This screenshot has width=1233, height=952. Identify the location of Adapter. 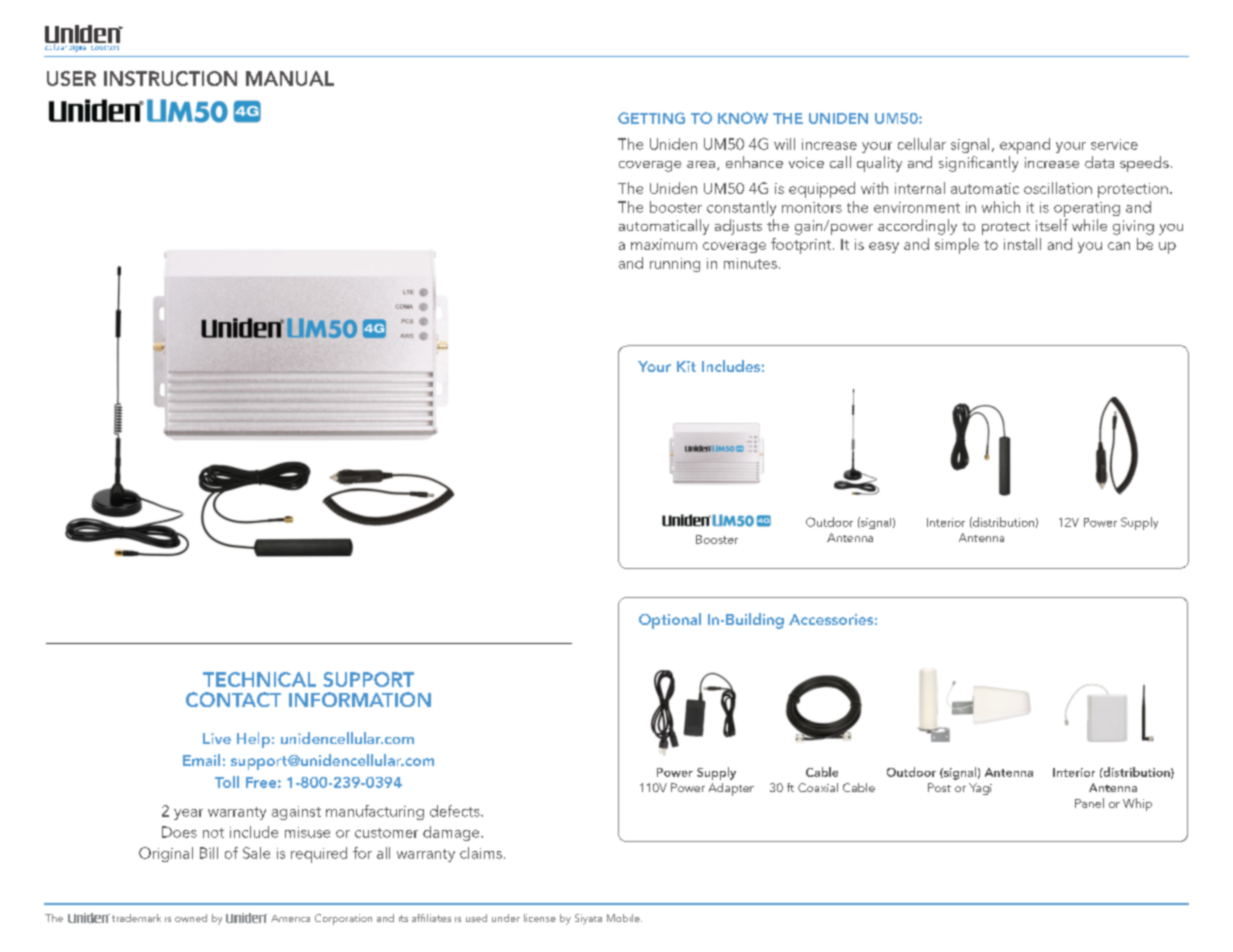
(731, 789).
